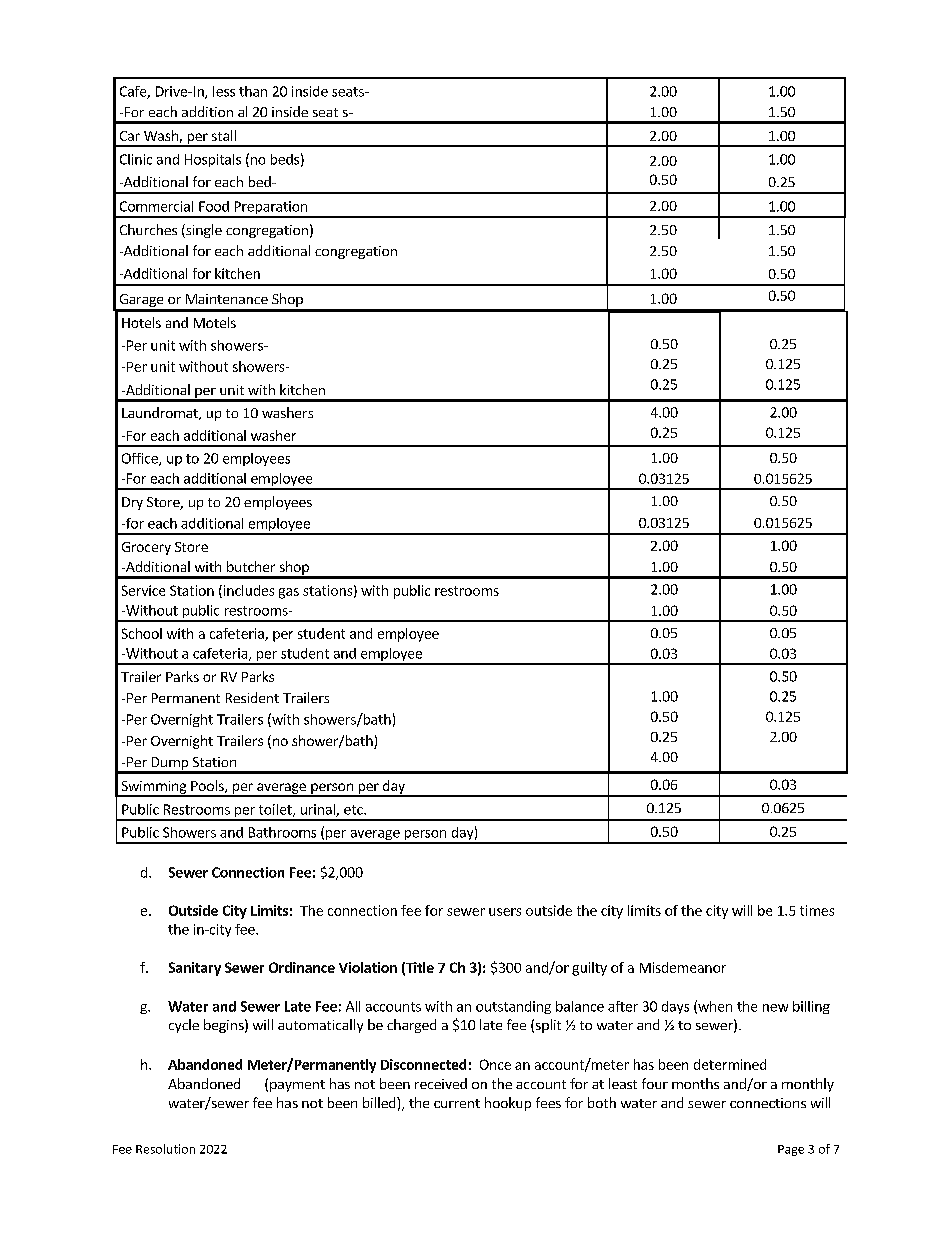  What do you see at coordinates (270, 209) in the page?
I see `Preparation` at bounding box center [270, 209].
